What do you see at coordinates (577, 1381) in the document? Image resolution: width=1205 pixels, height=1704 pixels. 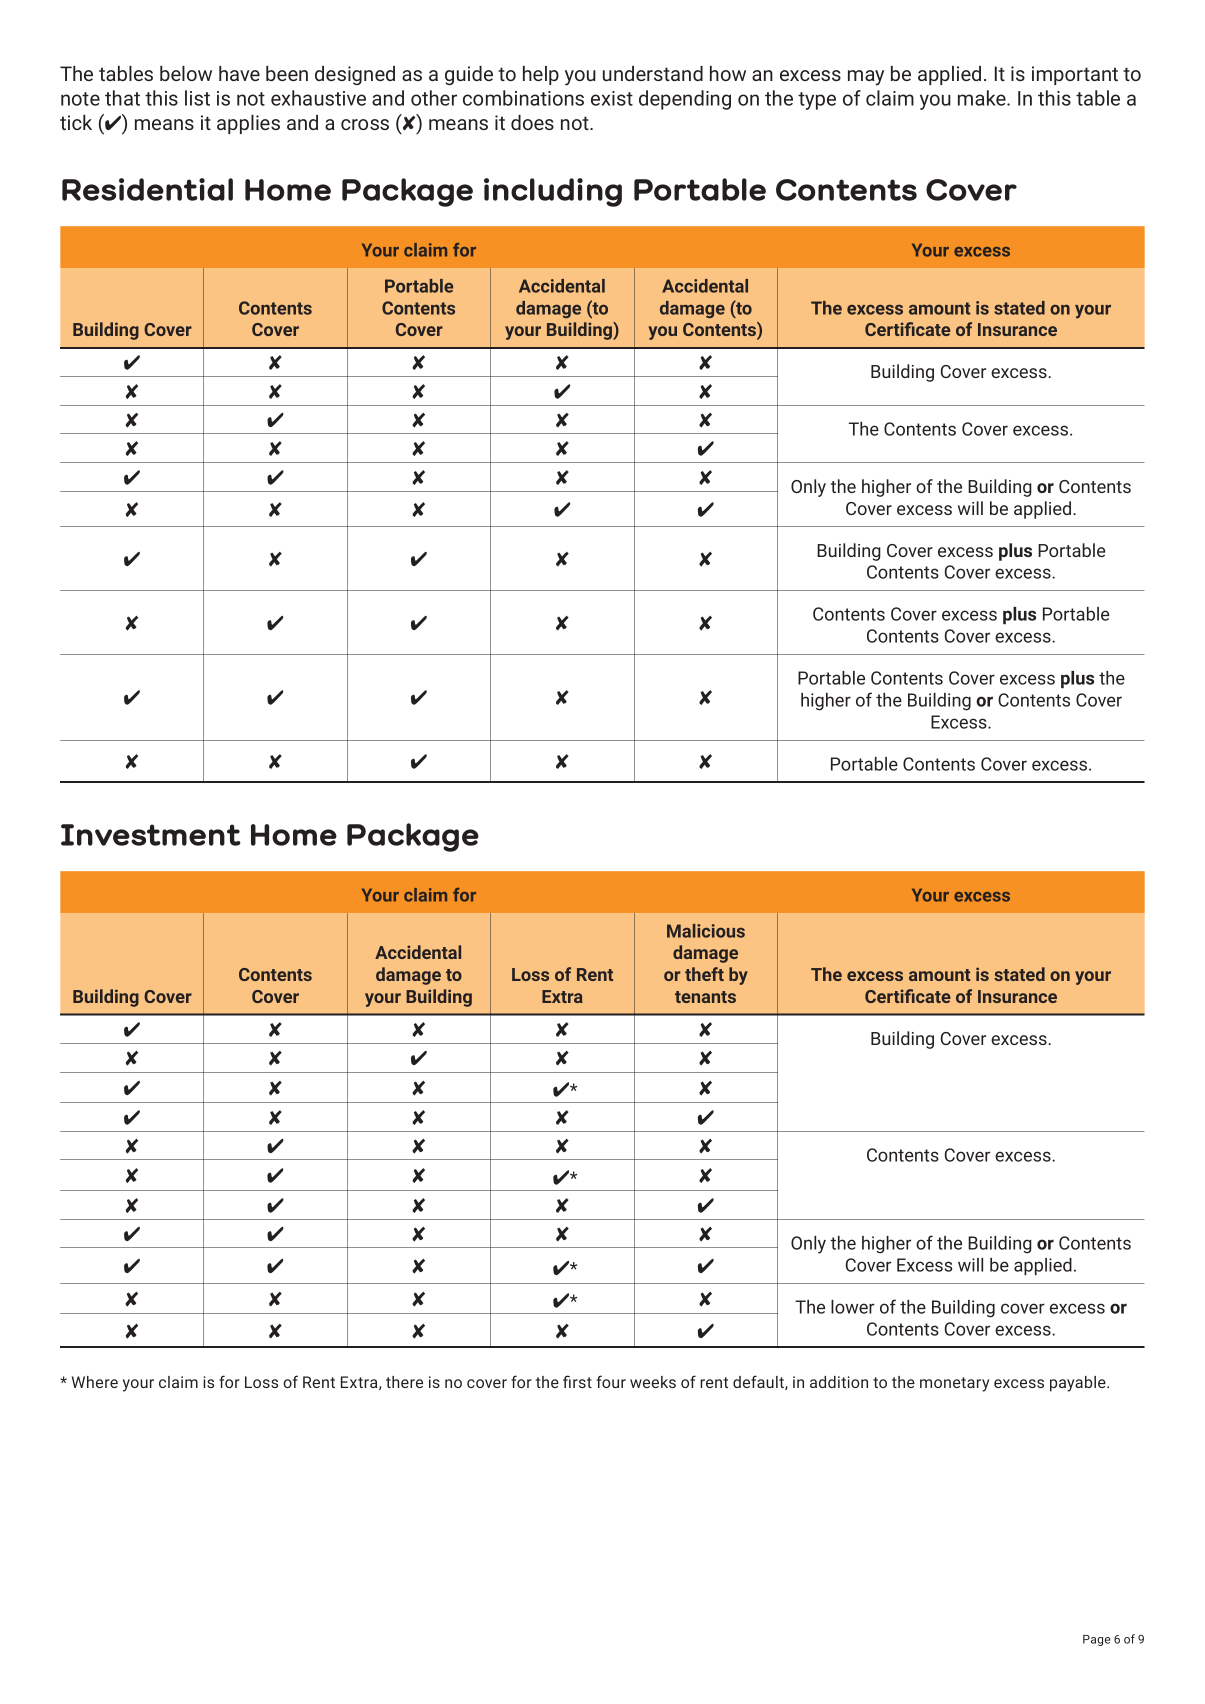 I see `first` at bounding box center [577, 1381].
